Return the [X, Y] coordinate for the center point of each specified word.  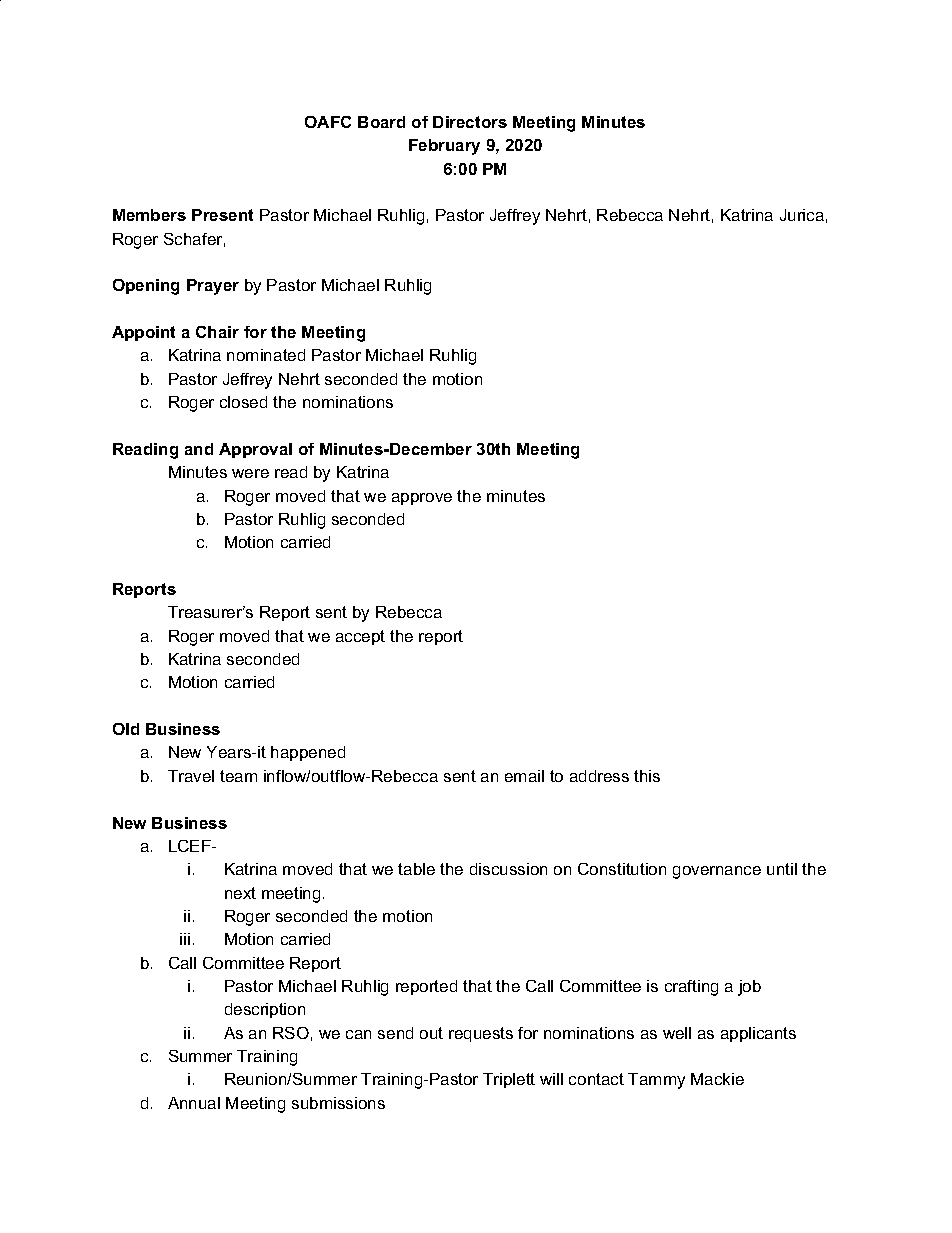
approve [422, 499]
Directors [470, 122]
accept [360, 637]
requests [481, 1034]
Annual [194, 1103]
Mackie [717, 1079]
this [647, 776]
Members [149, 215]
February [444, 147]
